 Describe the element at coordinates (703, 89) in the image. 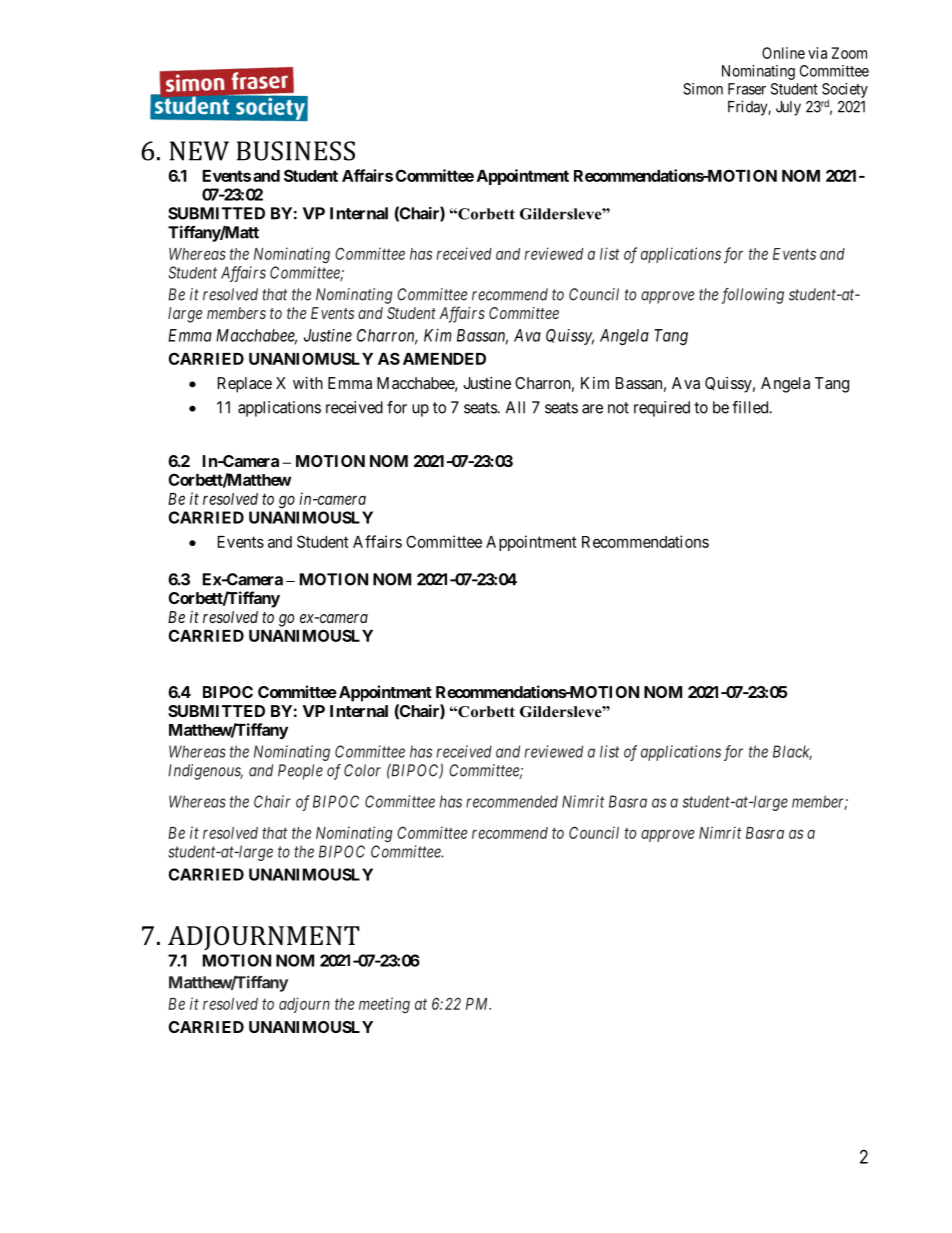

I see `Simon` at that location.
